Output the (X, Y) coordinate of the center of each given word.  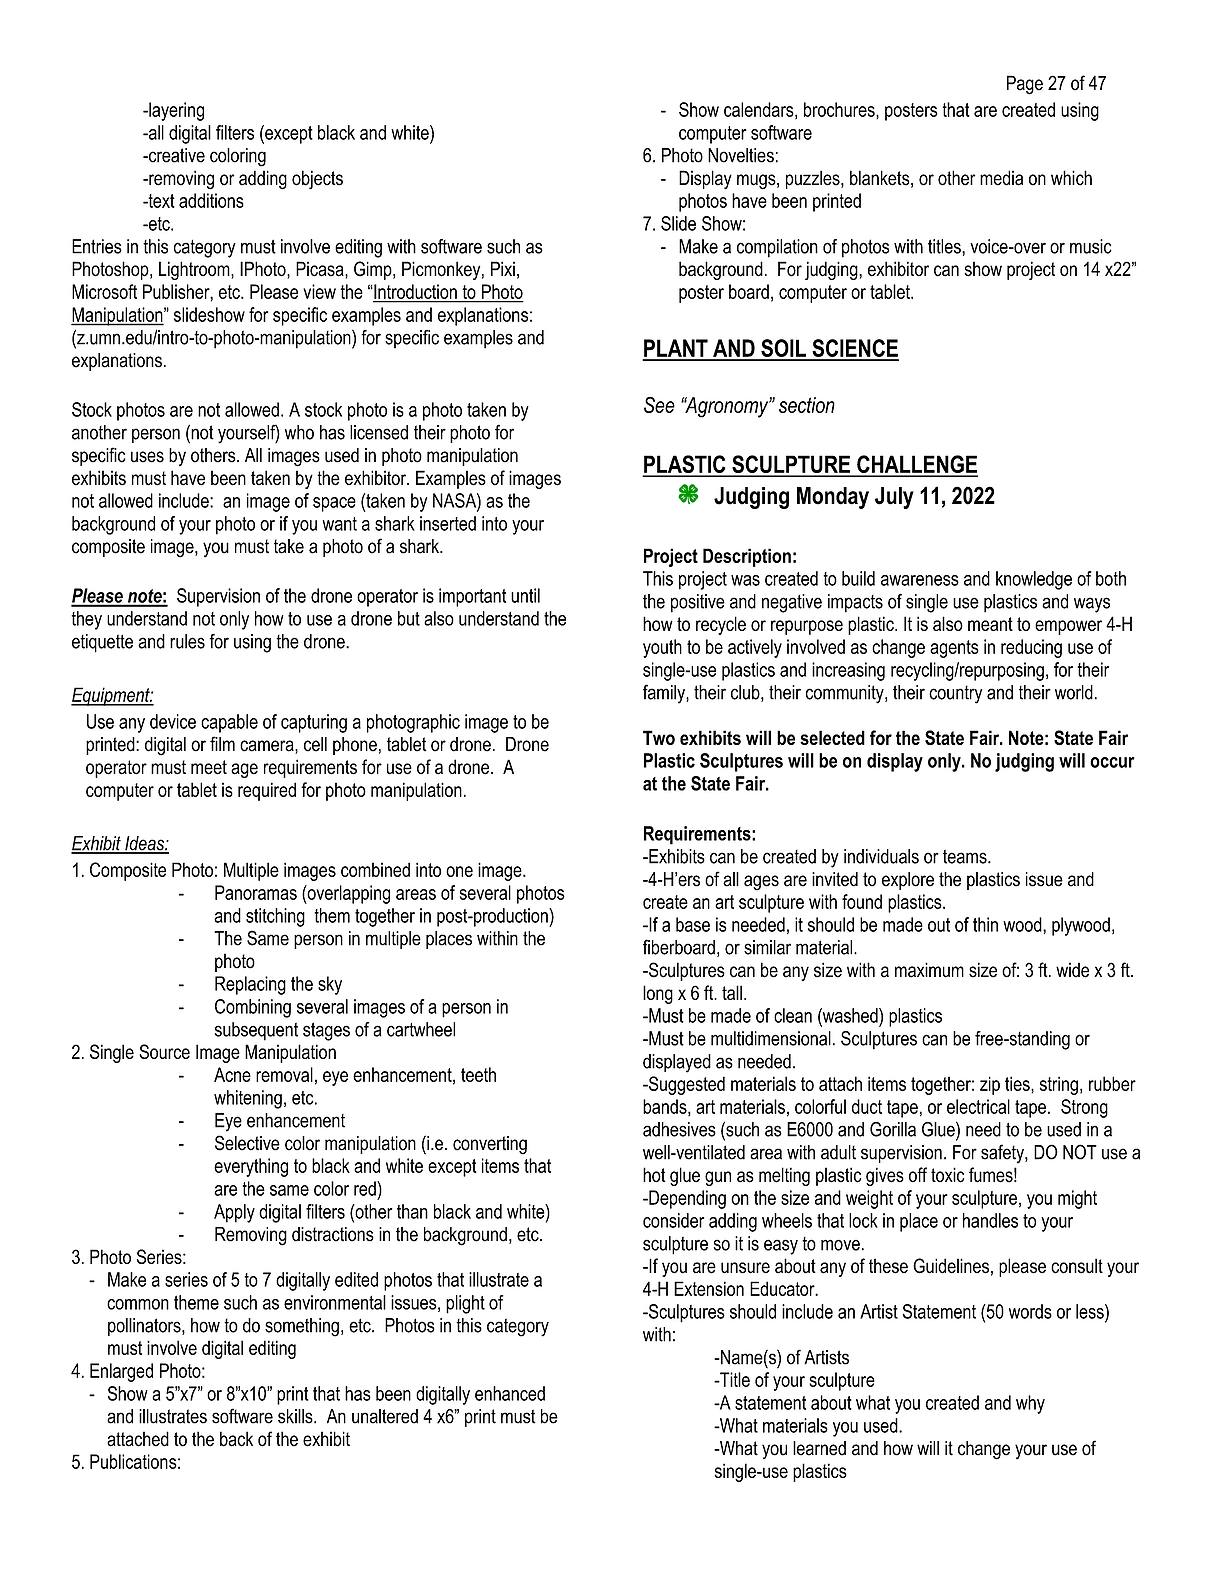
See (659, 405)
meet (209, 767)
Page (1025, 85)
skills (296, 1416)
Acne (232, 1074)
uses (147, 457)
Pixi (503, 268)
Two (659, 737)
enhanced (510, 1393)
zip (990, 1085)
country (955, 694)
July (894, 498)
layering (175, 111)
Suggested (686, 1085)
